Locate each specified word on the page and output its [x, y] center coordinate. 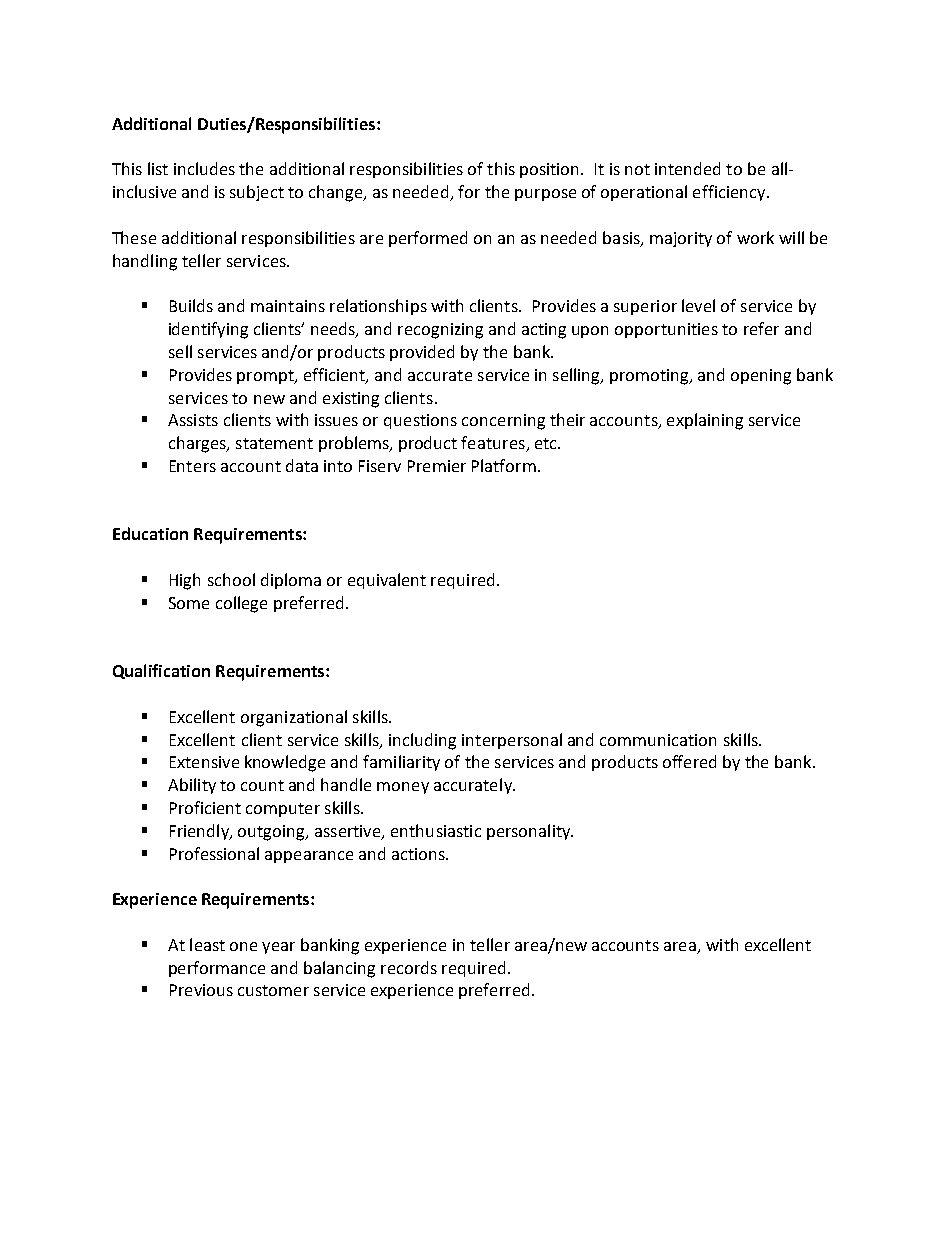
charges [198, 444]
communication [658, 740]
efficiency [730, 193]
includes [204, 168]
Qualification [161, 671]
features [494, 444]
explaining [705, 421]
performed [428, 239]
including [422, 741]
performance [217, 969]
